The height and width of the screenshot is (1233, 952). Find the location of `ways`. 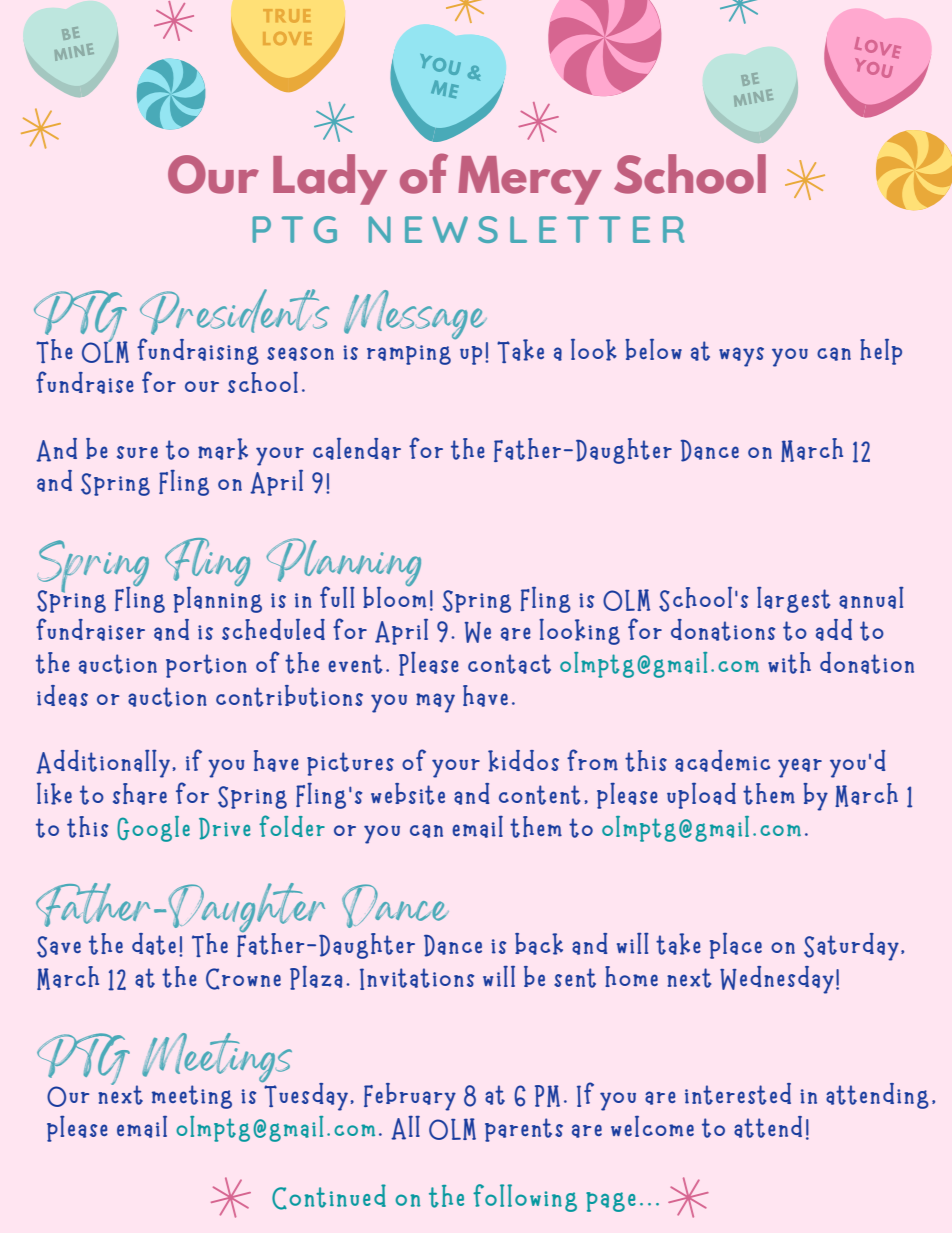

ways is located at coordinates (741, 357).
